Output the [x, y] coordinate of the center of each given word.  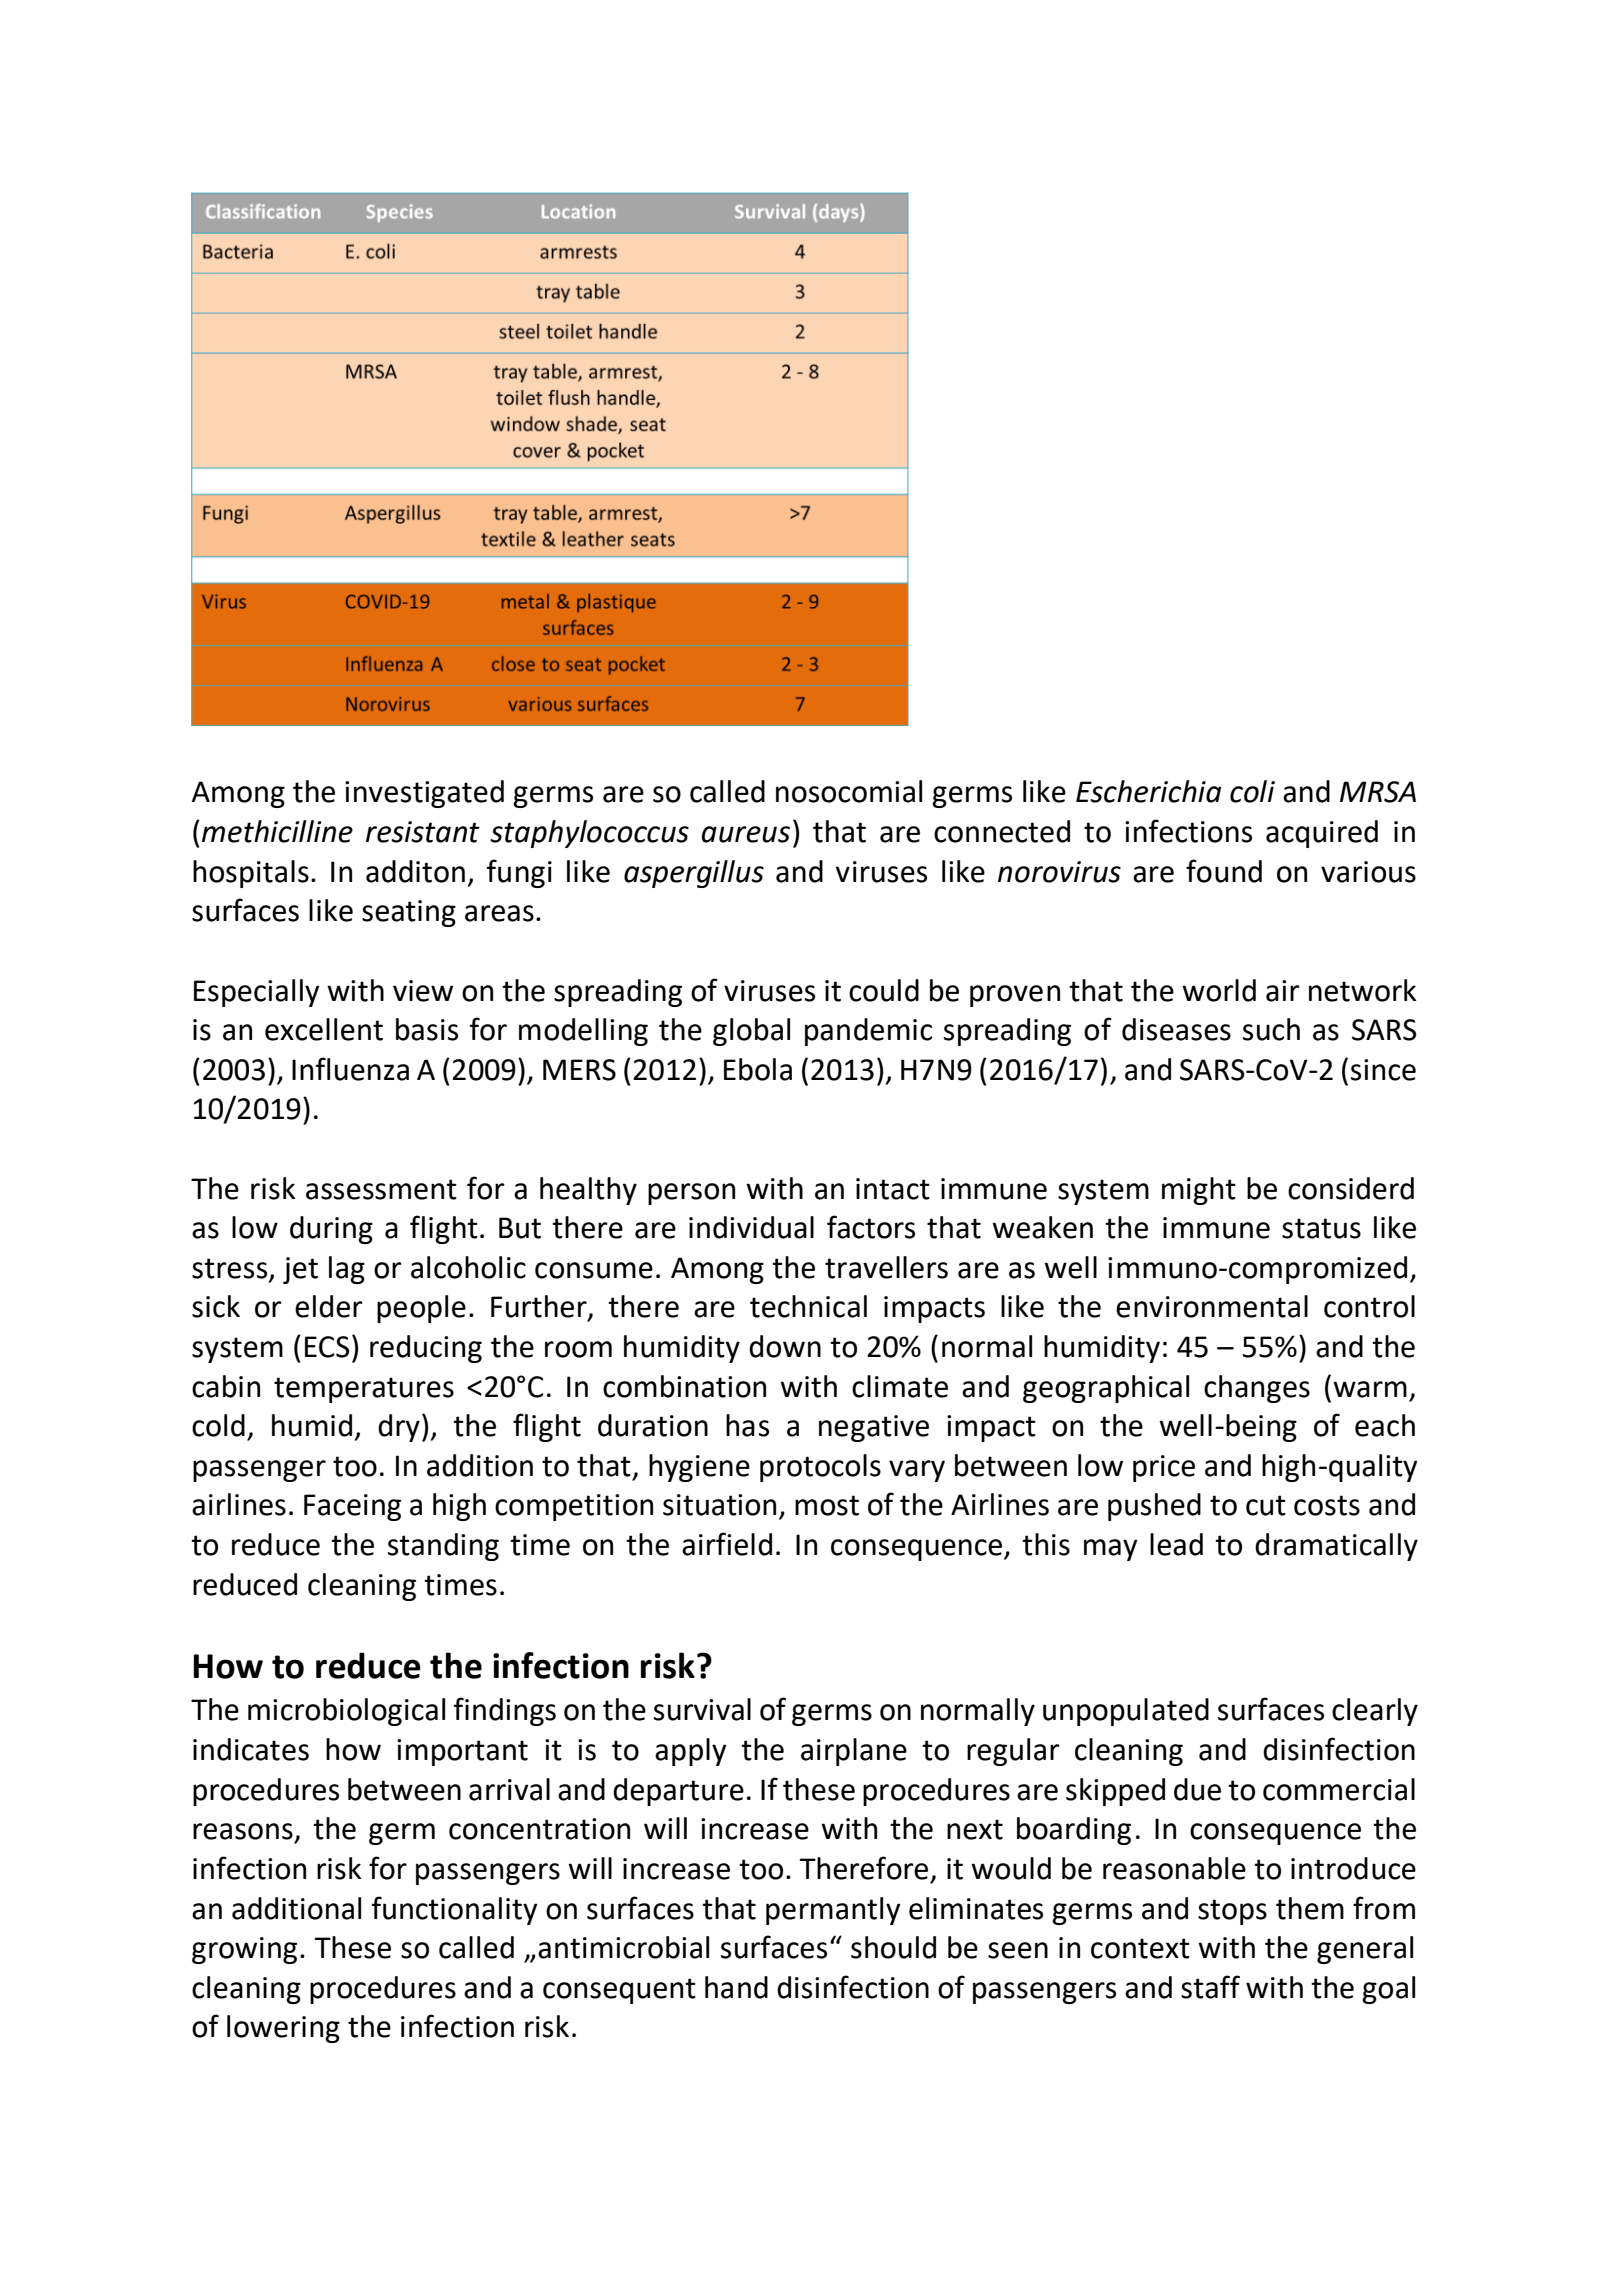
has [747, 1425]
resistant [423, 832]
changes [1257, 1389]
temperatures [364, 1390]
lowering [283, 2029]
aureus [746, 834]
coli [1252, 791]
